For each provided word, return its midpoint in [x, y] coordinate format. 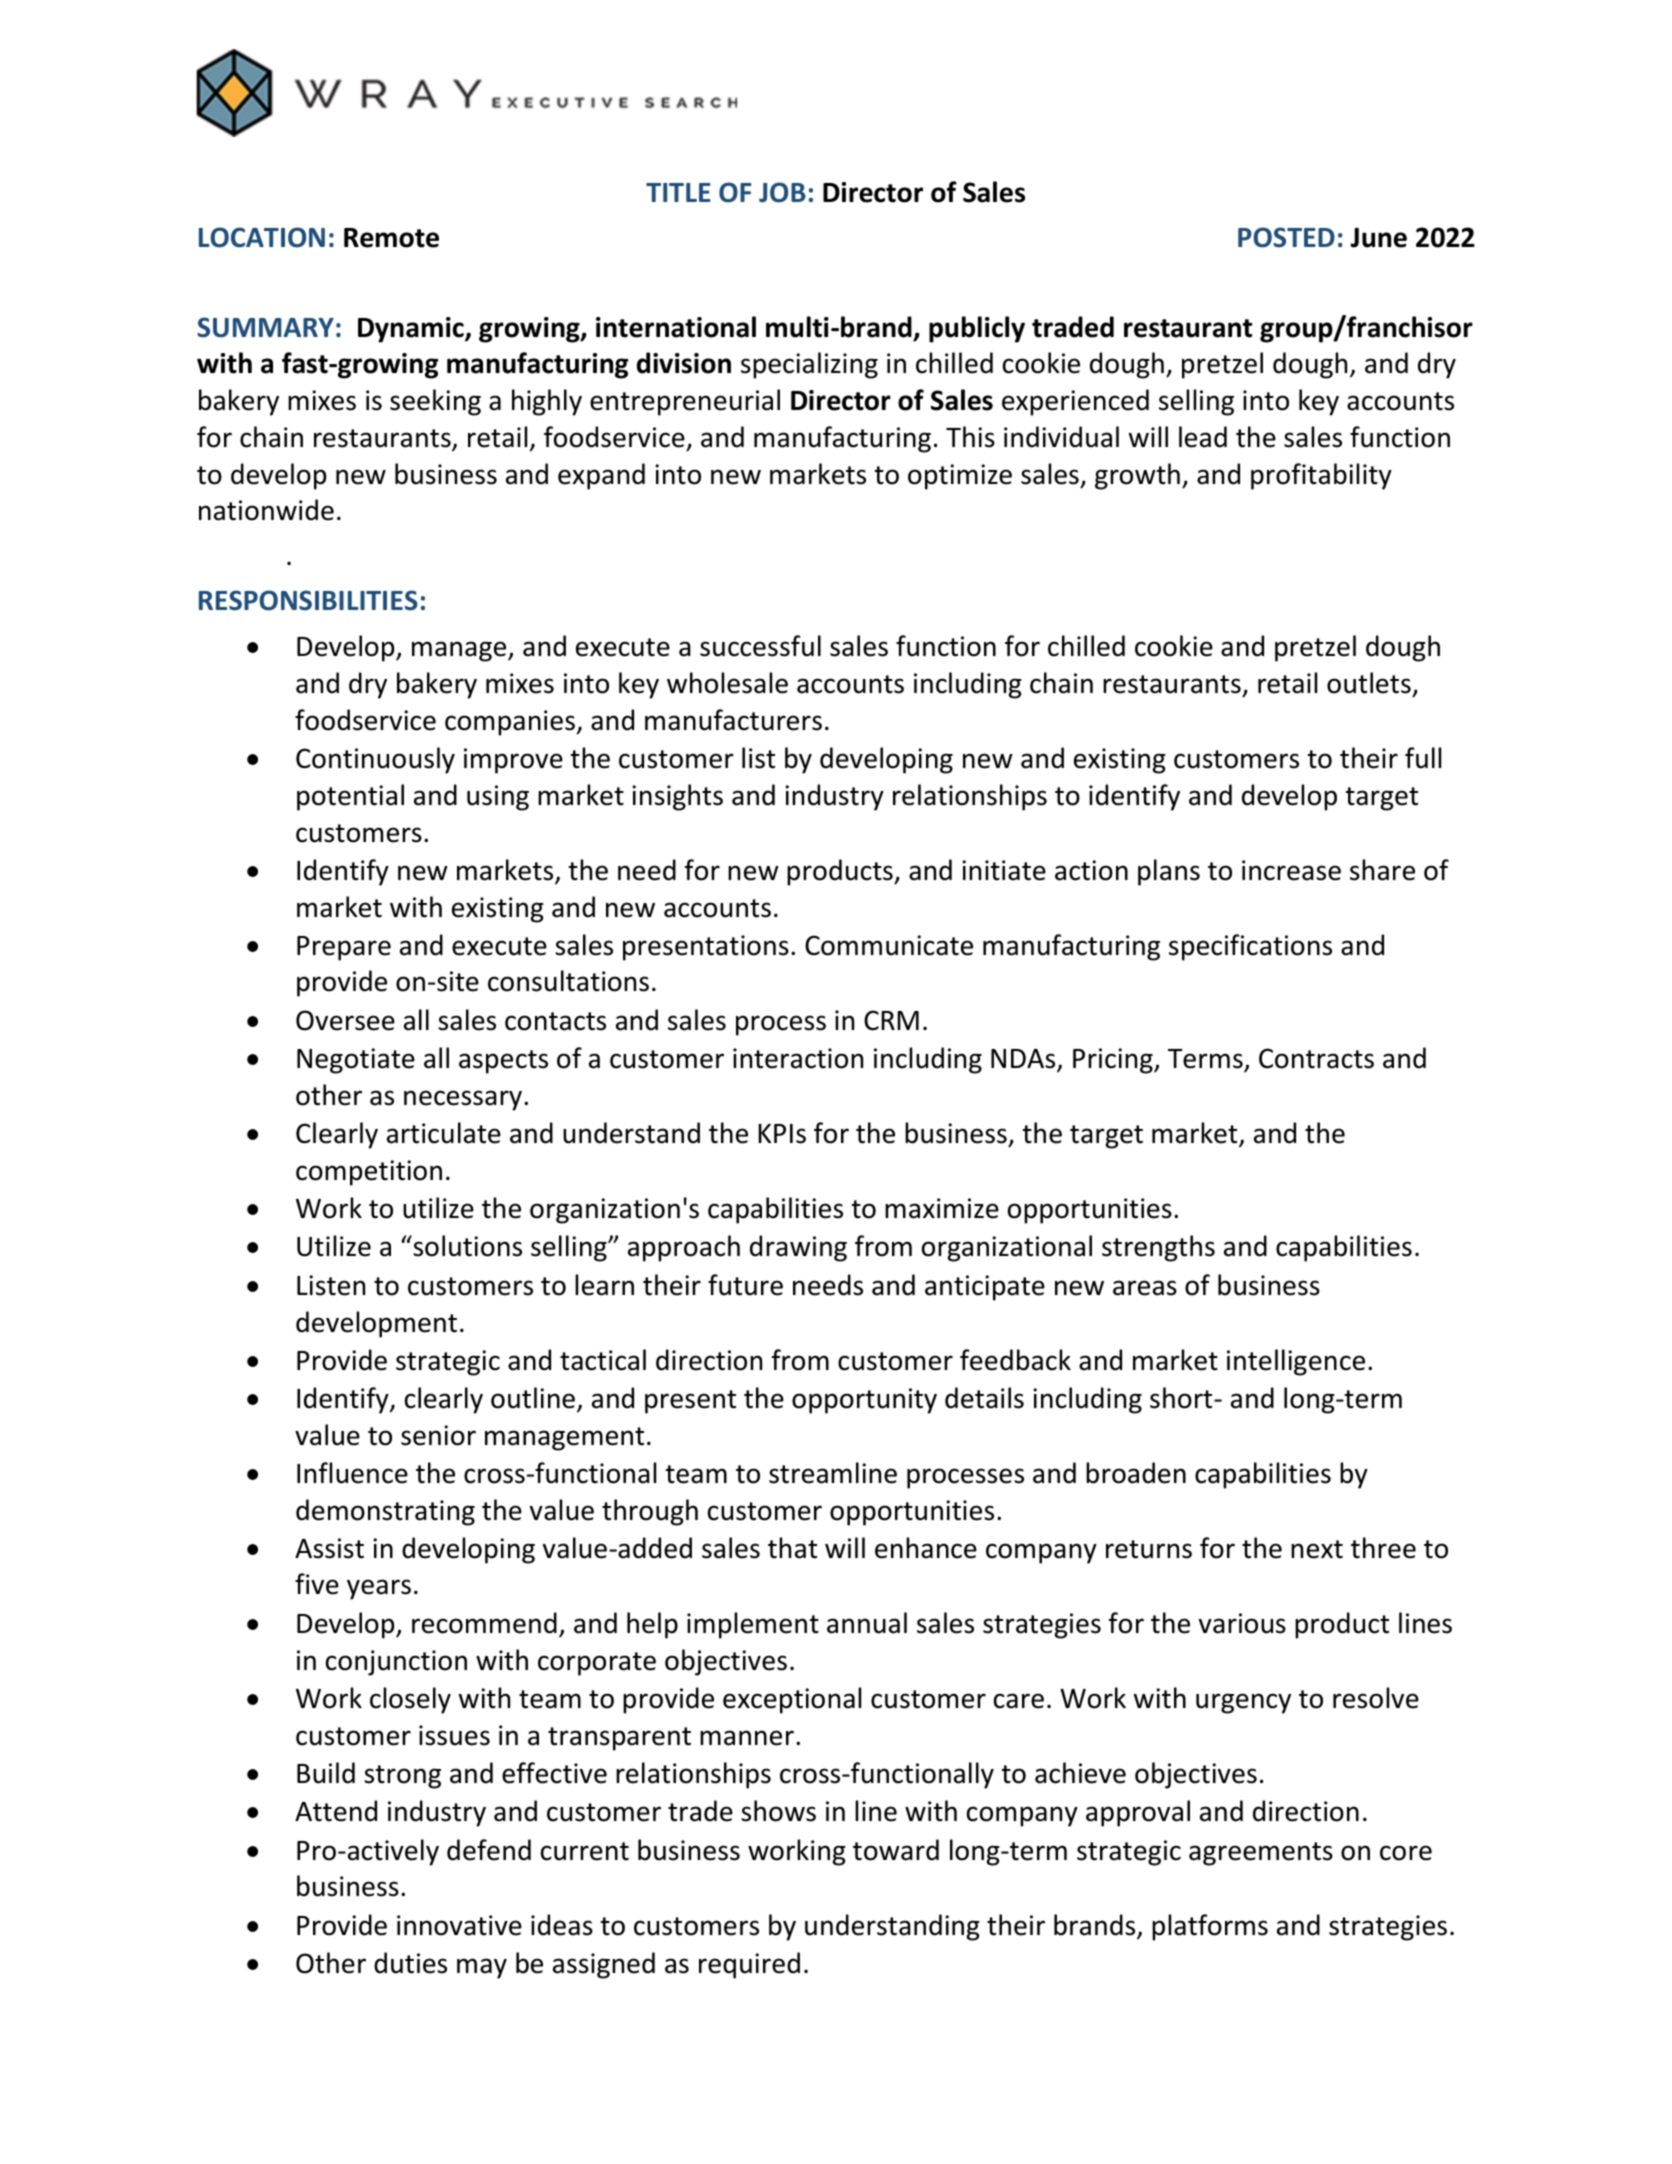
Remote [391, 238]
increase [1291, 870]
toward [896, 1850]
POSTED [1286, 237]
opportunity [864, 1401]
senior [438, 1435]
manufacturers [733, 720]
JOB [782, 192]
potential [350, 797]
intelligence [1296, 1362]
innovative [459, 1925]
